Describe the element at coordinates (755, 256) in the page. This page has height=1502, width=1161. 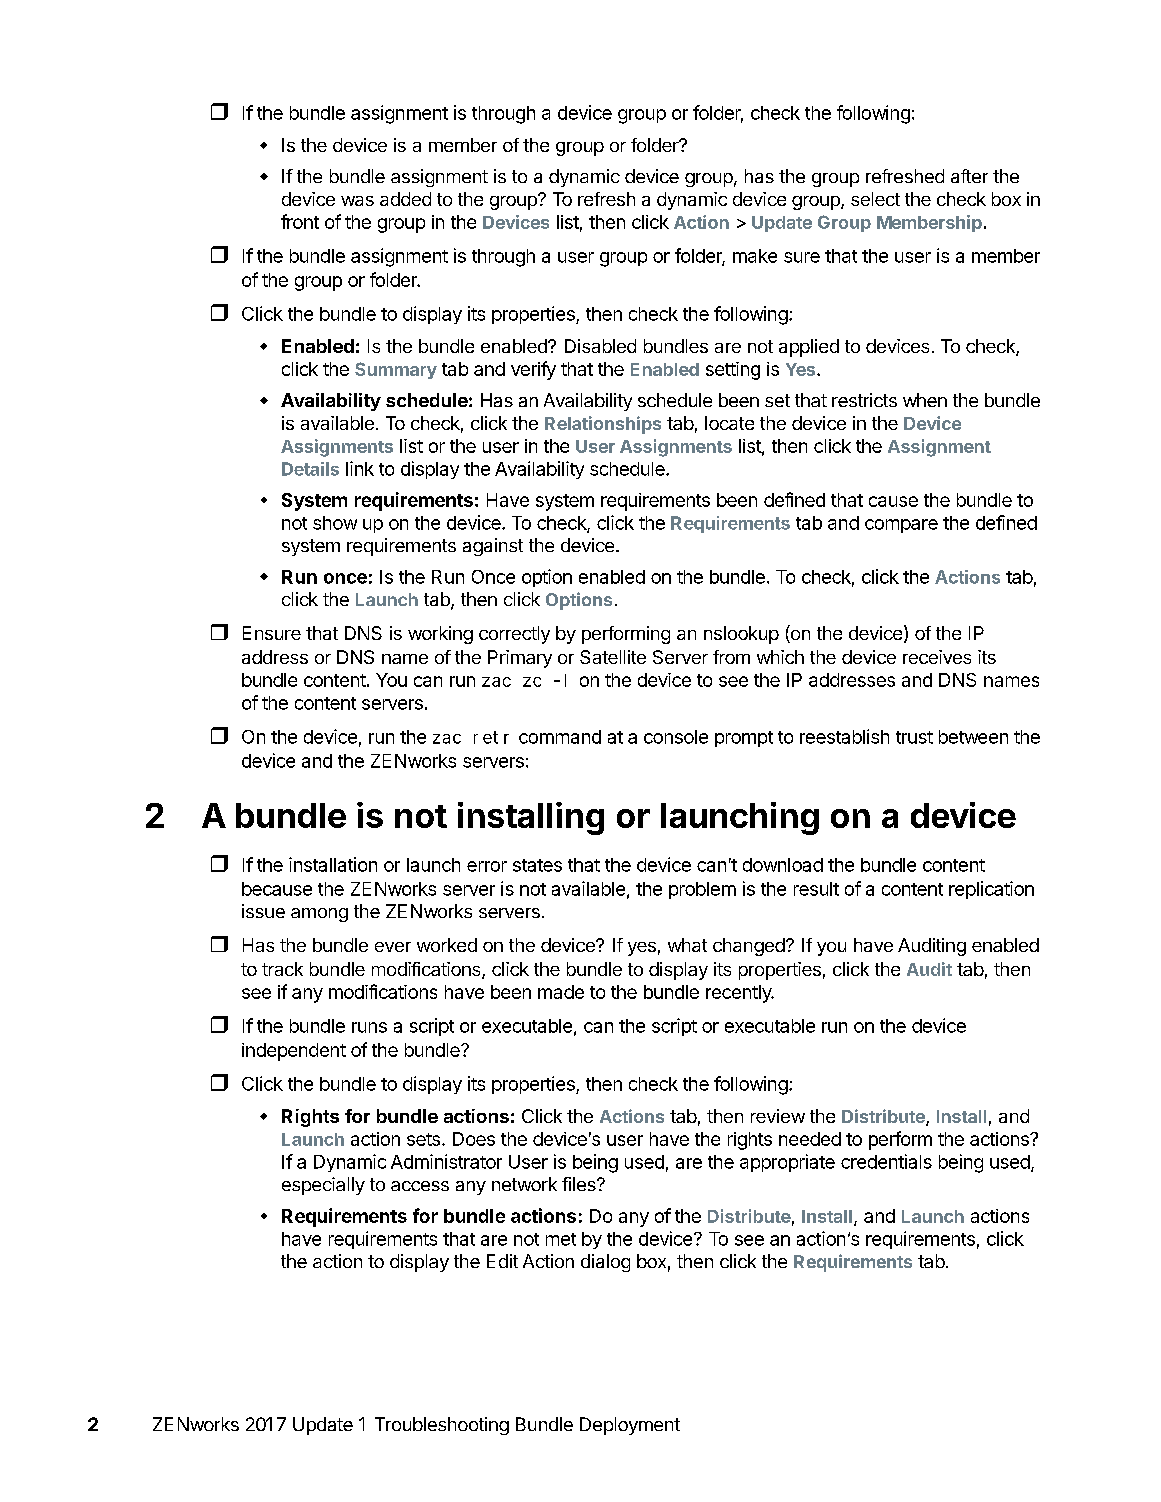
I see `make` at that location.
